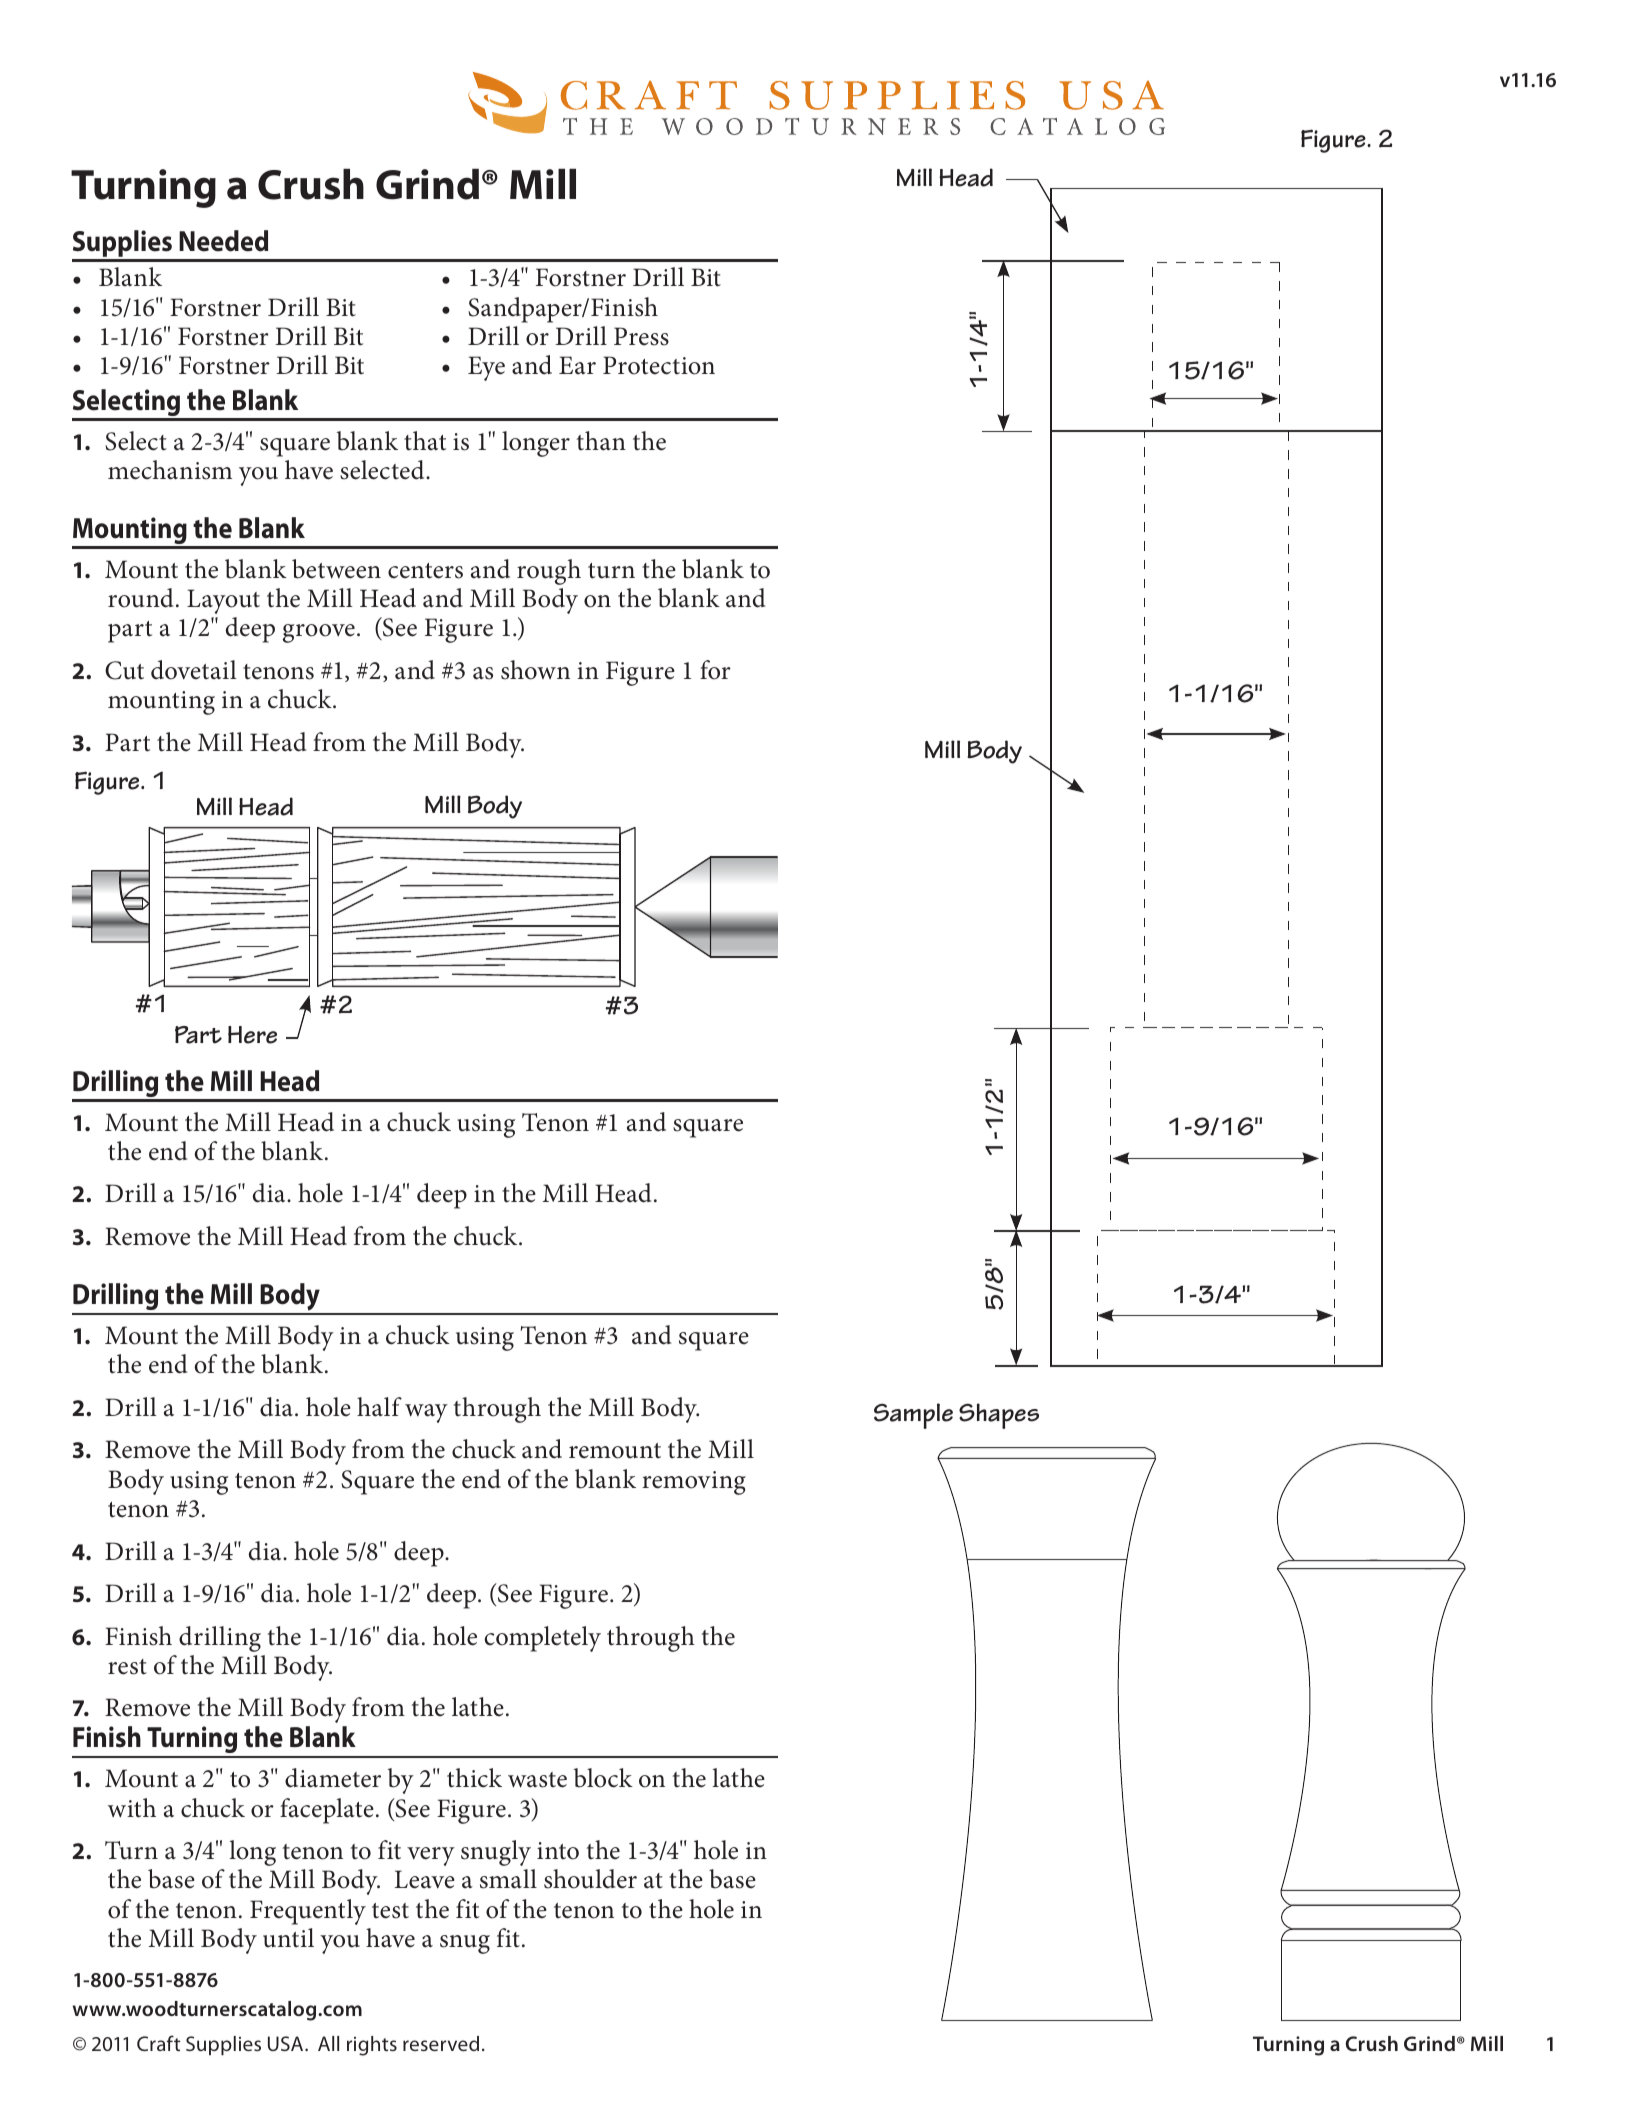  What do you see at coordinates (287, 2043) in the screenshot?
I see `USA` at bounding box center [287, 2043].
